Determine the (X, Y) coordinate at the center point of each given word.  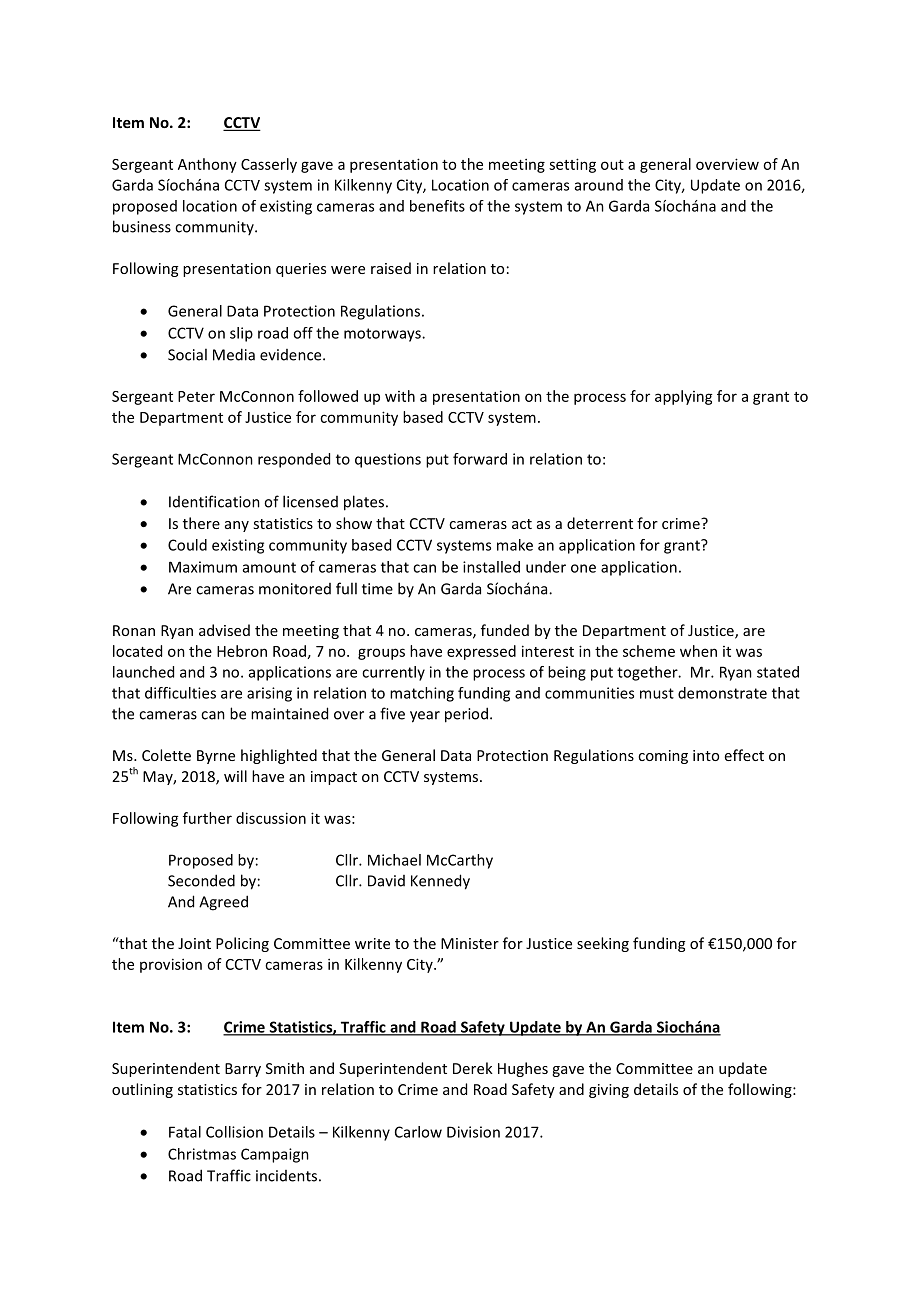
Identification (214, 501)
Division (473, 1132)
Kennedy (440, 882)
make (515, 545)
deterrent (600, 523)
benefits (437, 206)
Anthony (207, 165)
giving (609, 1091)
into (706, 755)
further (207, 818)
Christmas (202, 1154)
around (599, 185)
